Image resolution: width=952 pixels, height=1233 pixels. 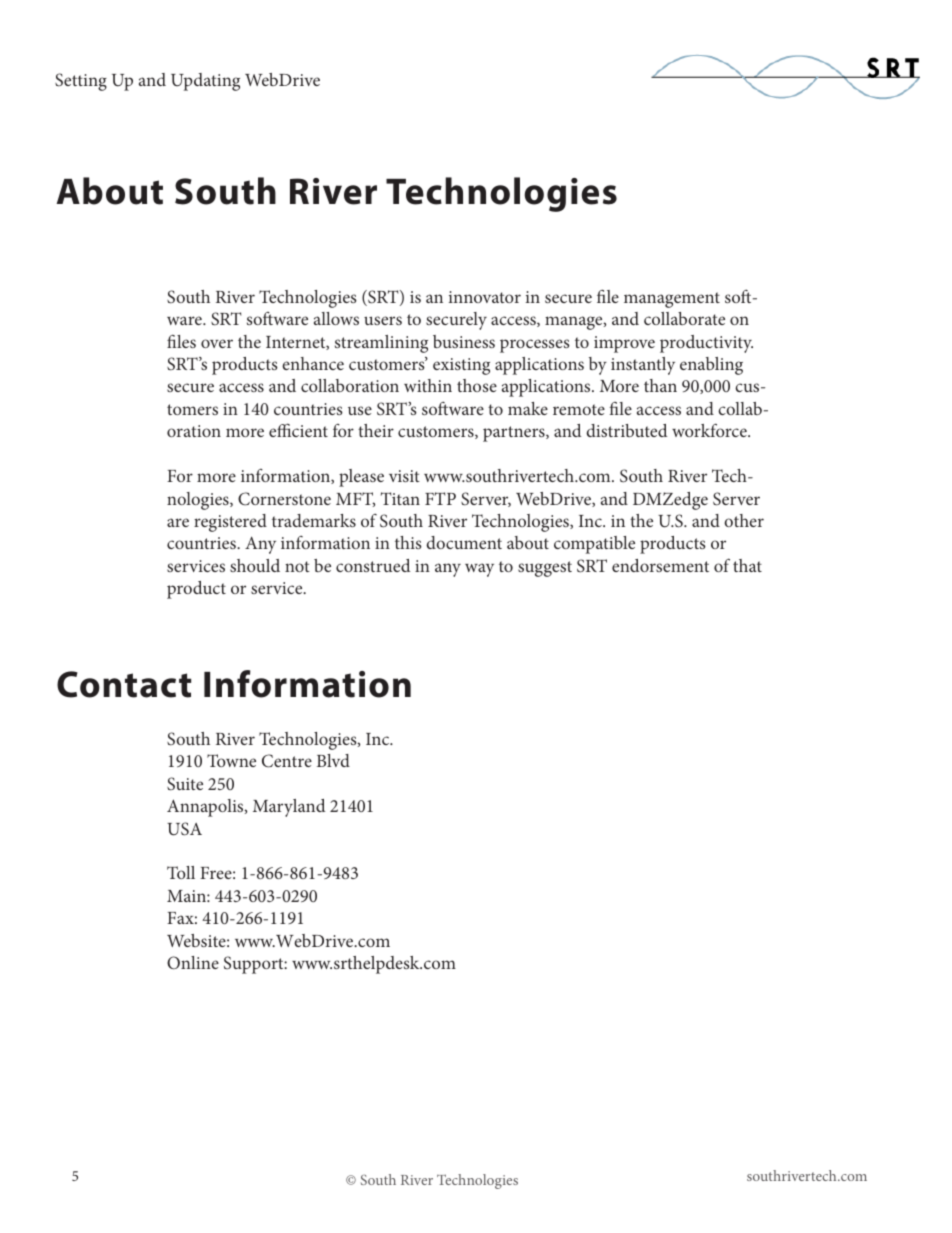 I want to click on Maryland, so click(x=289, y=808).
